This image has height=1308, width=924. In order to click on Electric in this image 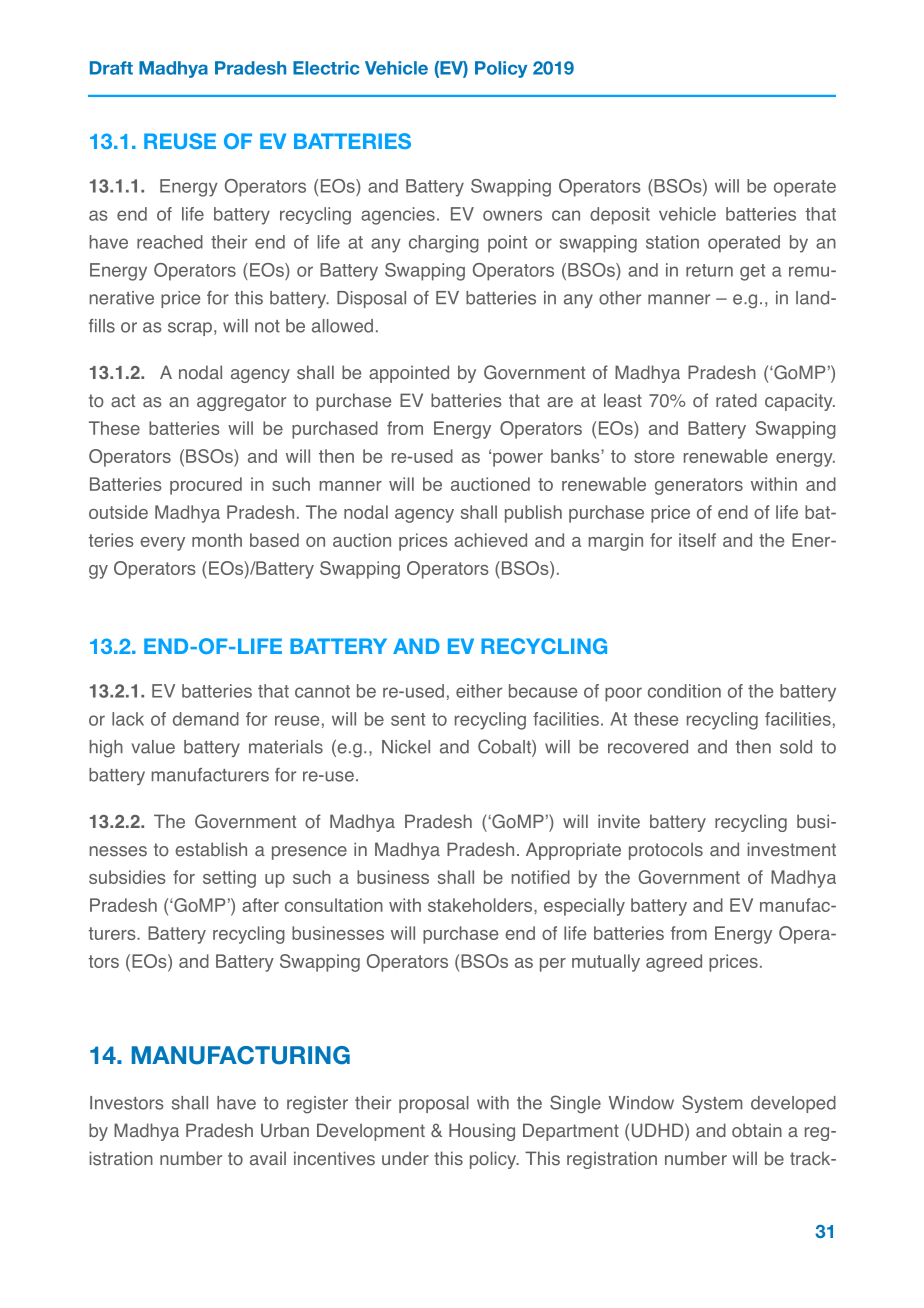, I will do `click(326, 68)`.
